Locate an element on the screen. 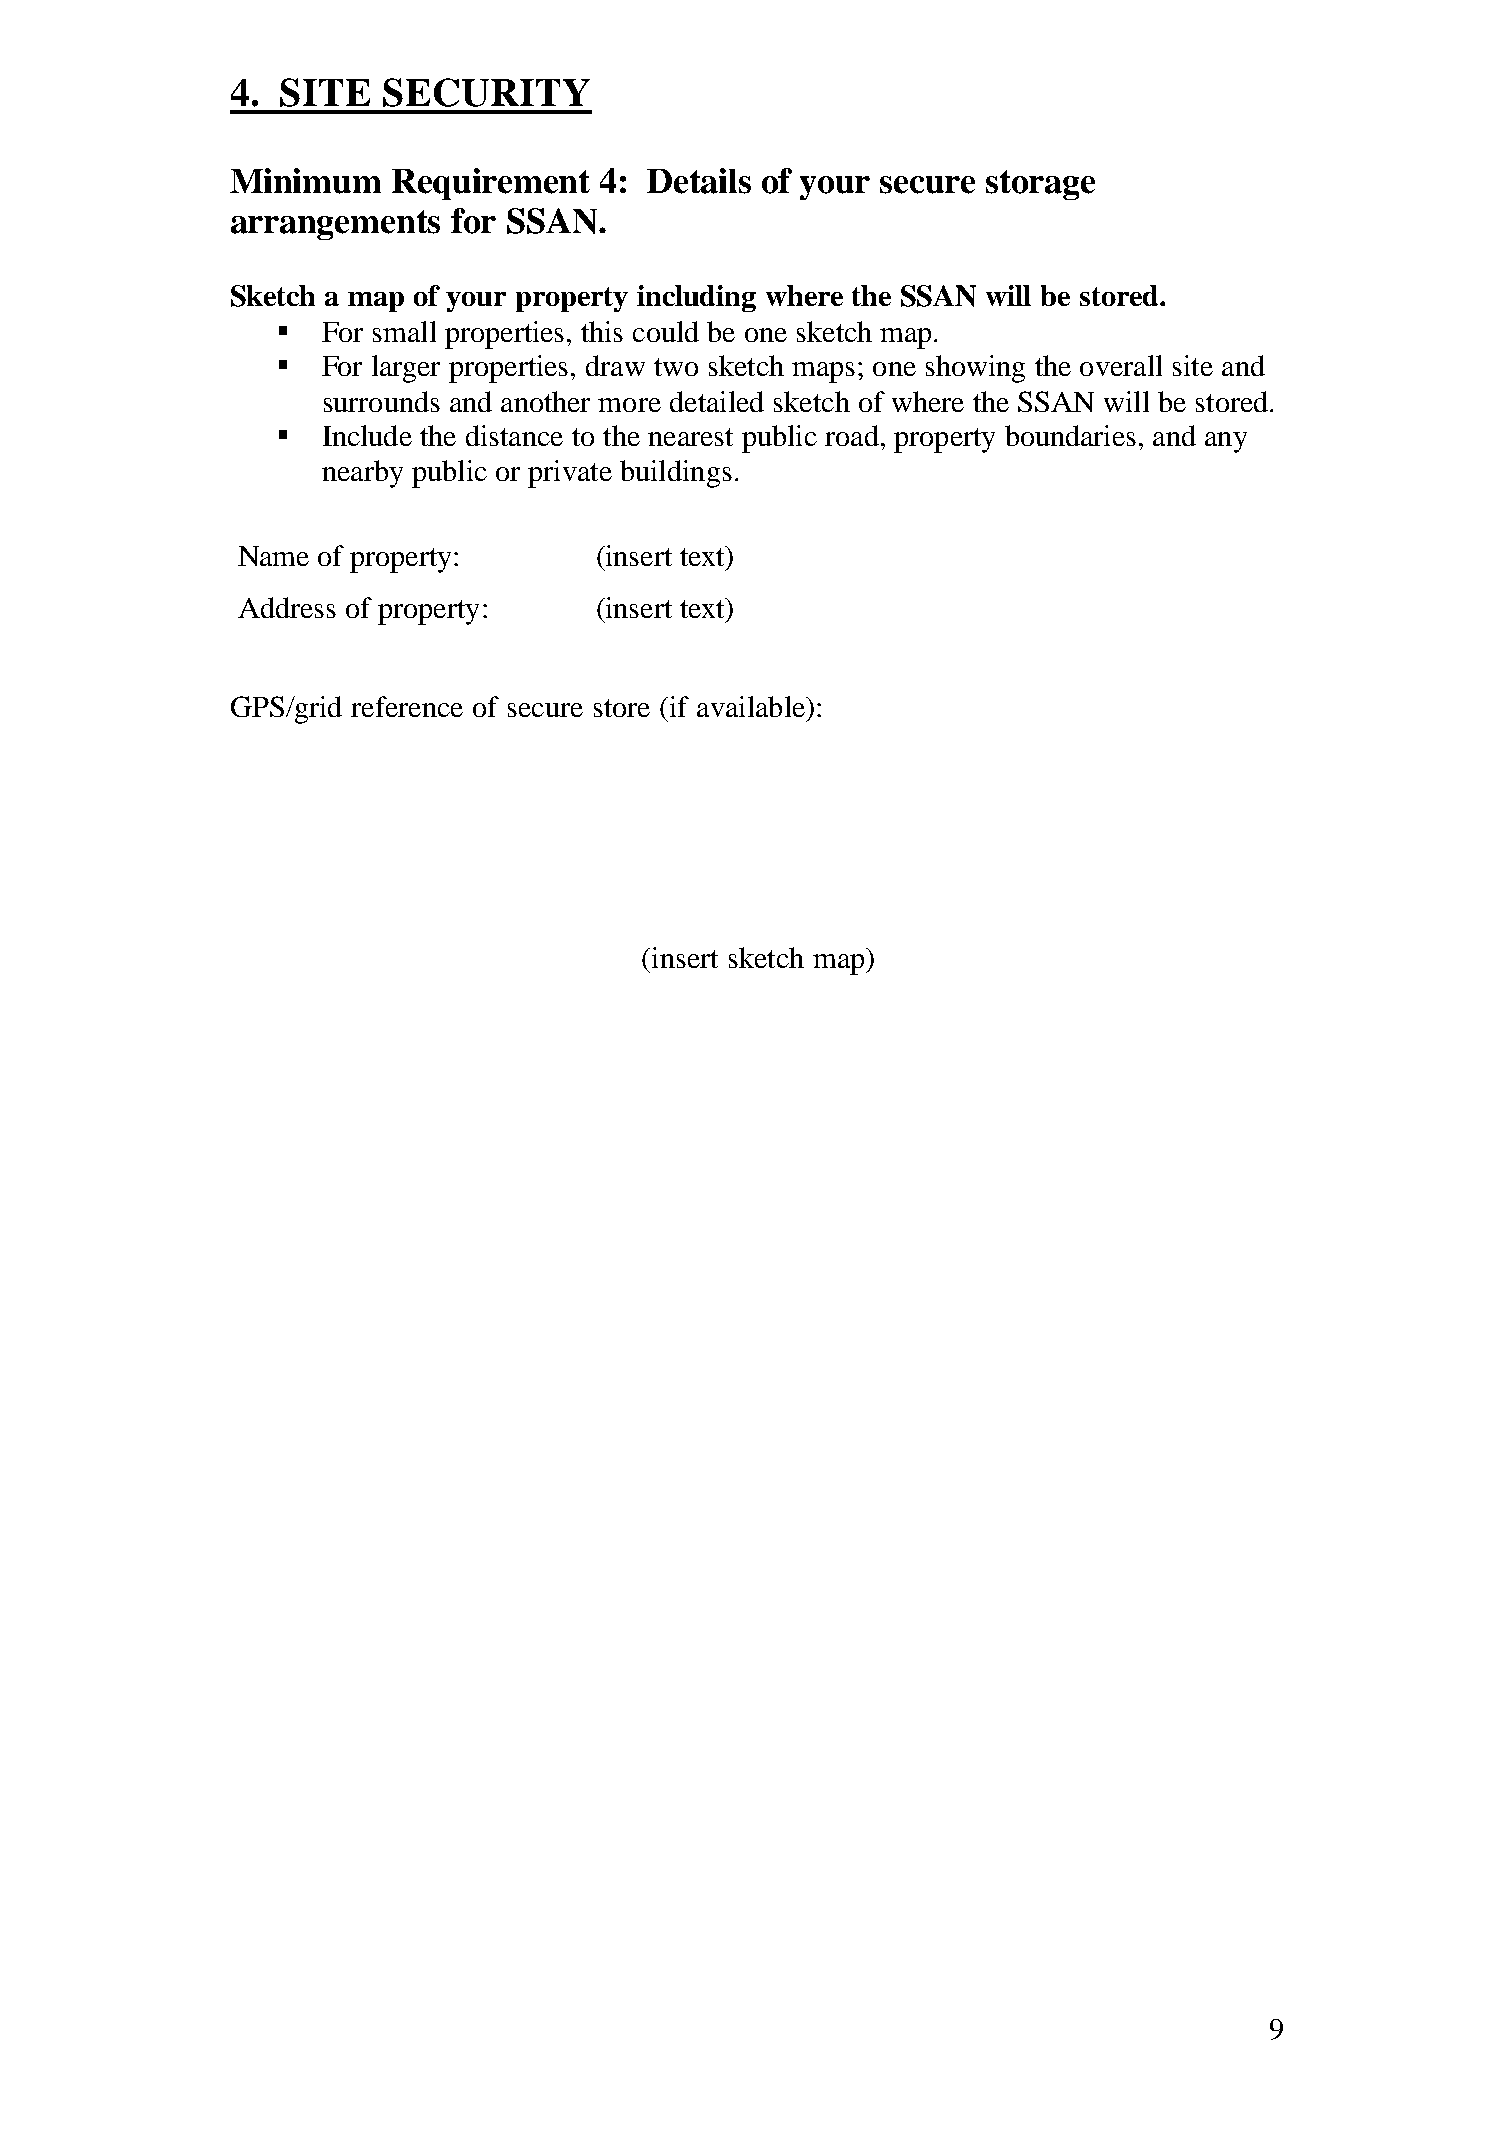 This screenshot has width=1512, height=2136. including is located at coordinates (696, 298).
